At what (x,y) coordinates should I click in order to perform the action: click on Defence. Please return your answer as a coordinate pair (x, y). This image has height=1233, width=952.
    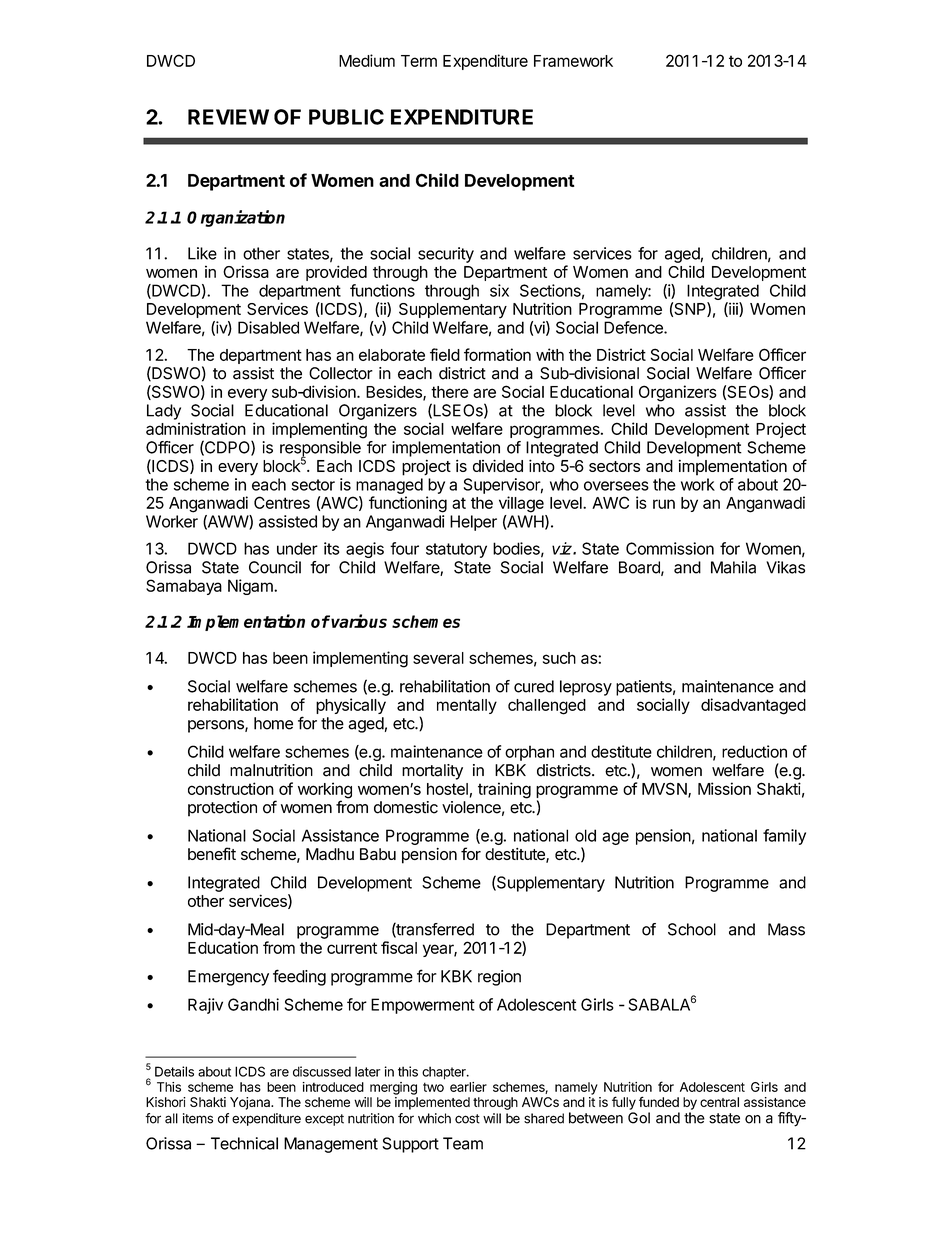
    Looking at the image, I should click on (634, 327).
